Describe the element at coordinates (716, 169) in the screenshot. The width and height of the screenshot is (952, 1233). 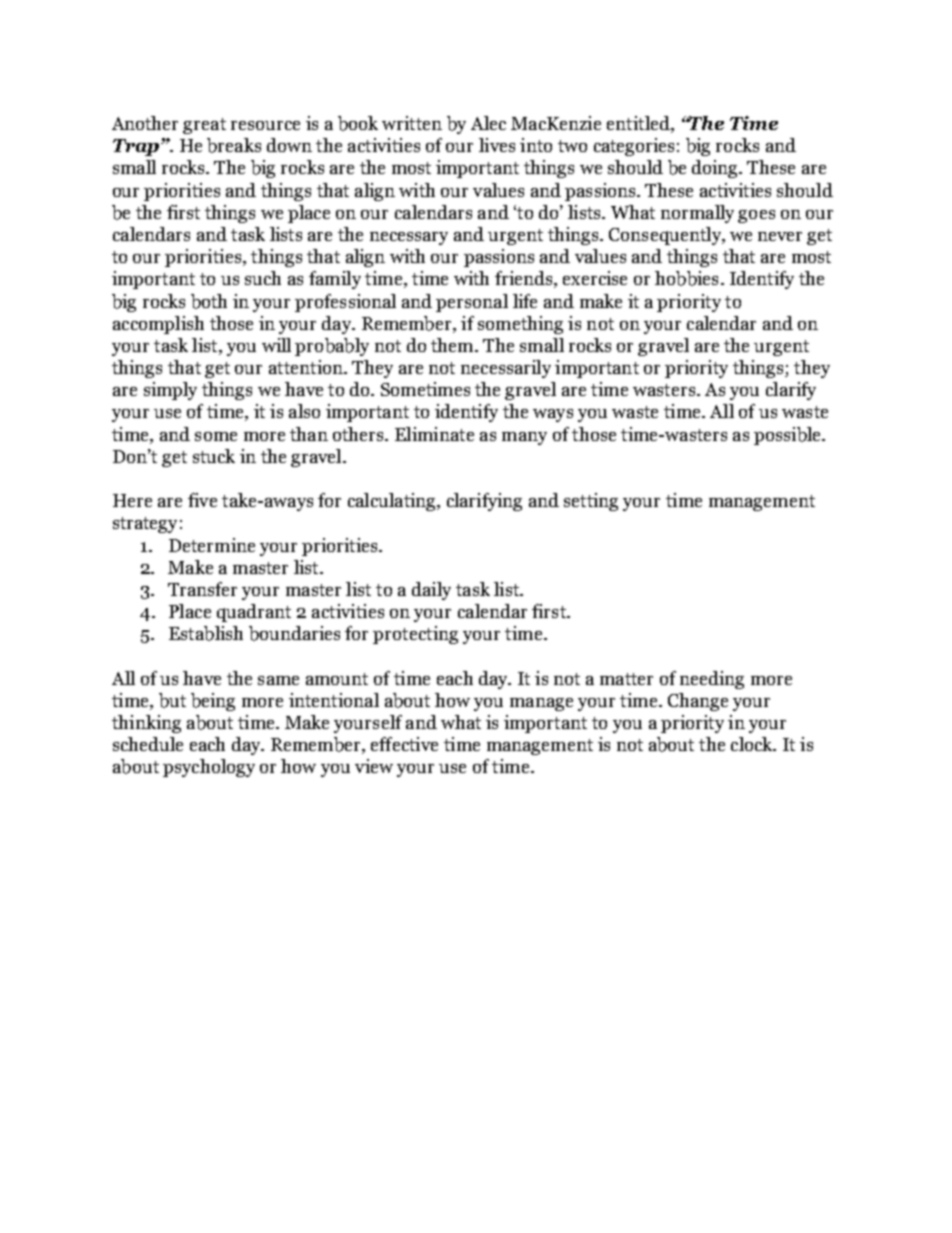
I see `doing` at that location.
